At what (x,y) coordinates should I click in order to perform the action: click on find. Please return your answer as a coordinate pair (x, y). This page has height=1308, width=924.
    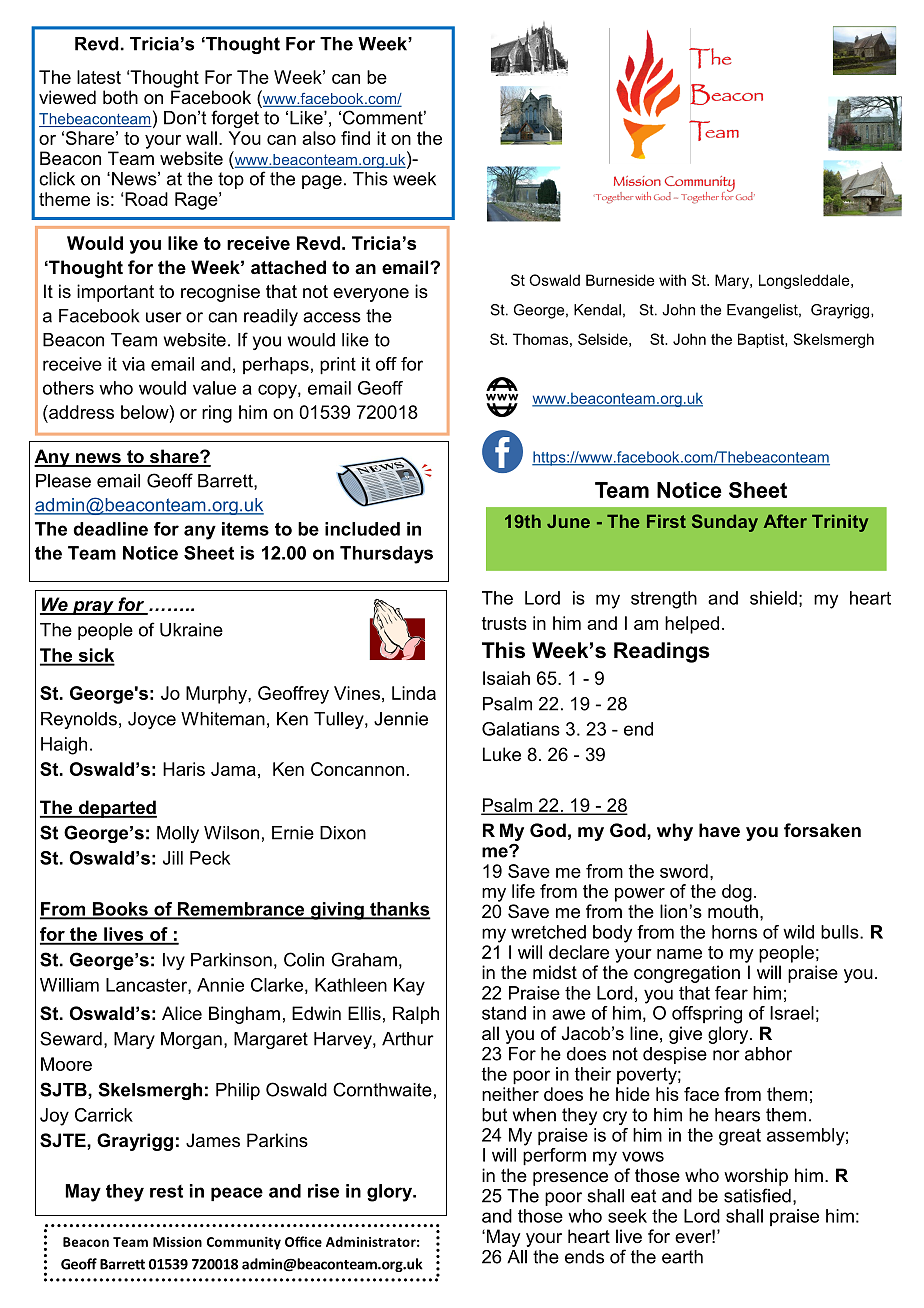
    Looking at the image, I should click on (355, 138).
